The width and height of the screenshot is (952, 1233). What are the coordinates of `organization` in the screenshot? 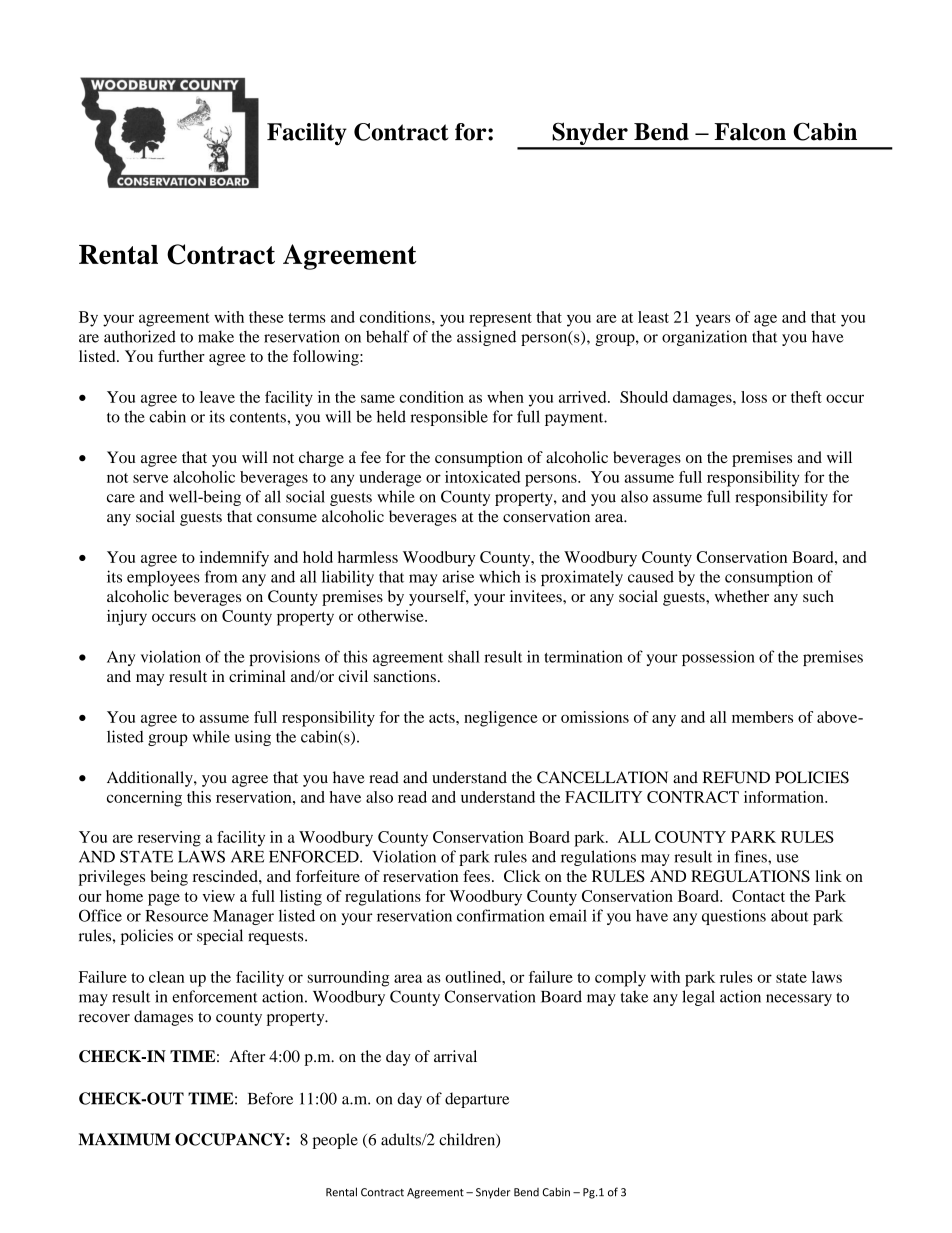 It's located at (704, 338).
